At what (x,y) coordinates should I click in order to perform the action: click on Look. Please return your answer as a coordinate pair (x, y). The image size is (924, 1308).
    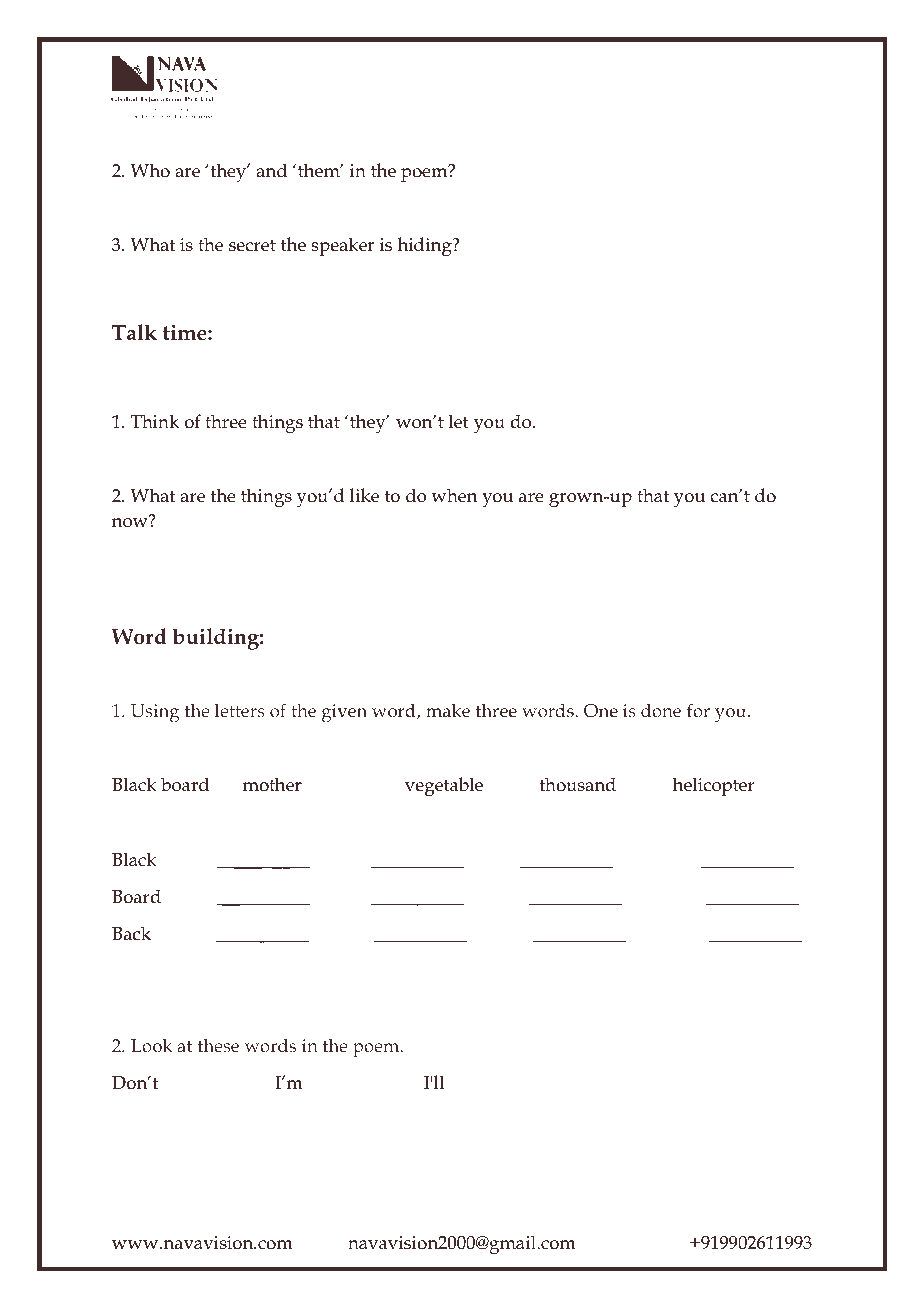
    Looking at the image, I should click on (152, 1045).
